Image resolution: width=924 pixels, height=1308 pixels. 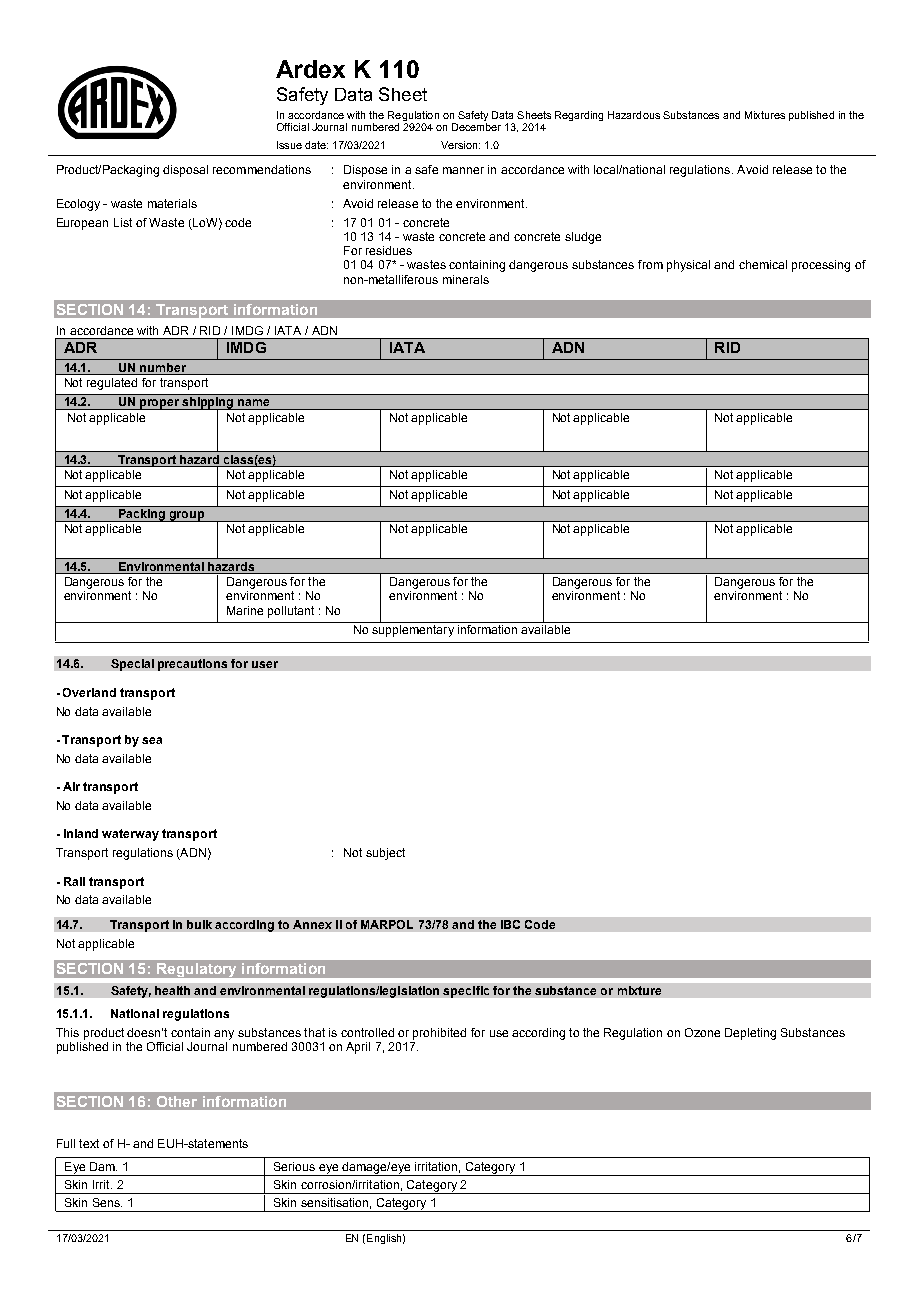 I want to click on Depleting, so click(x=750, y=1034).
